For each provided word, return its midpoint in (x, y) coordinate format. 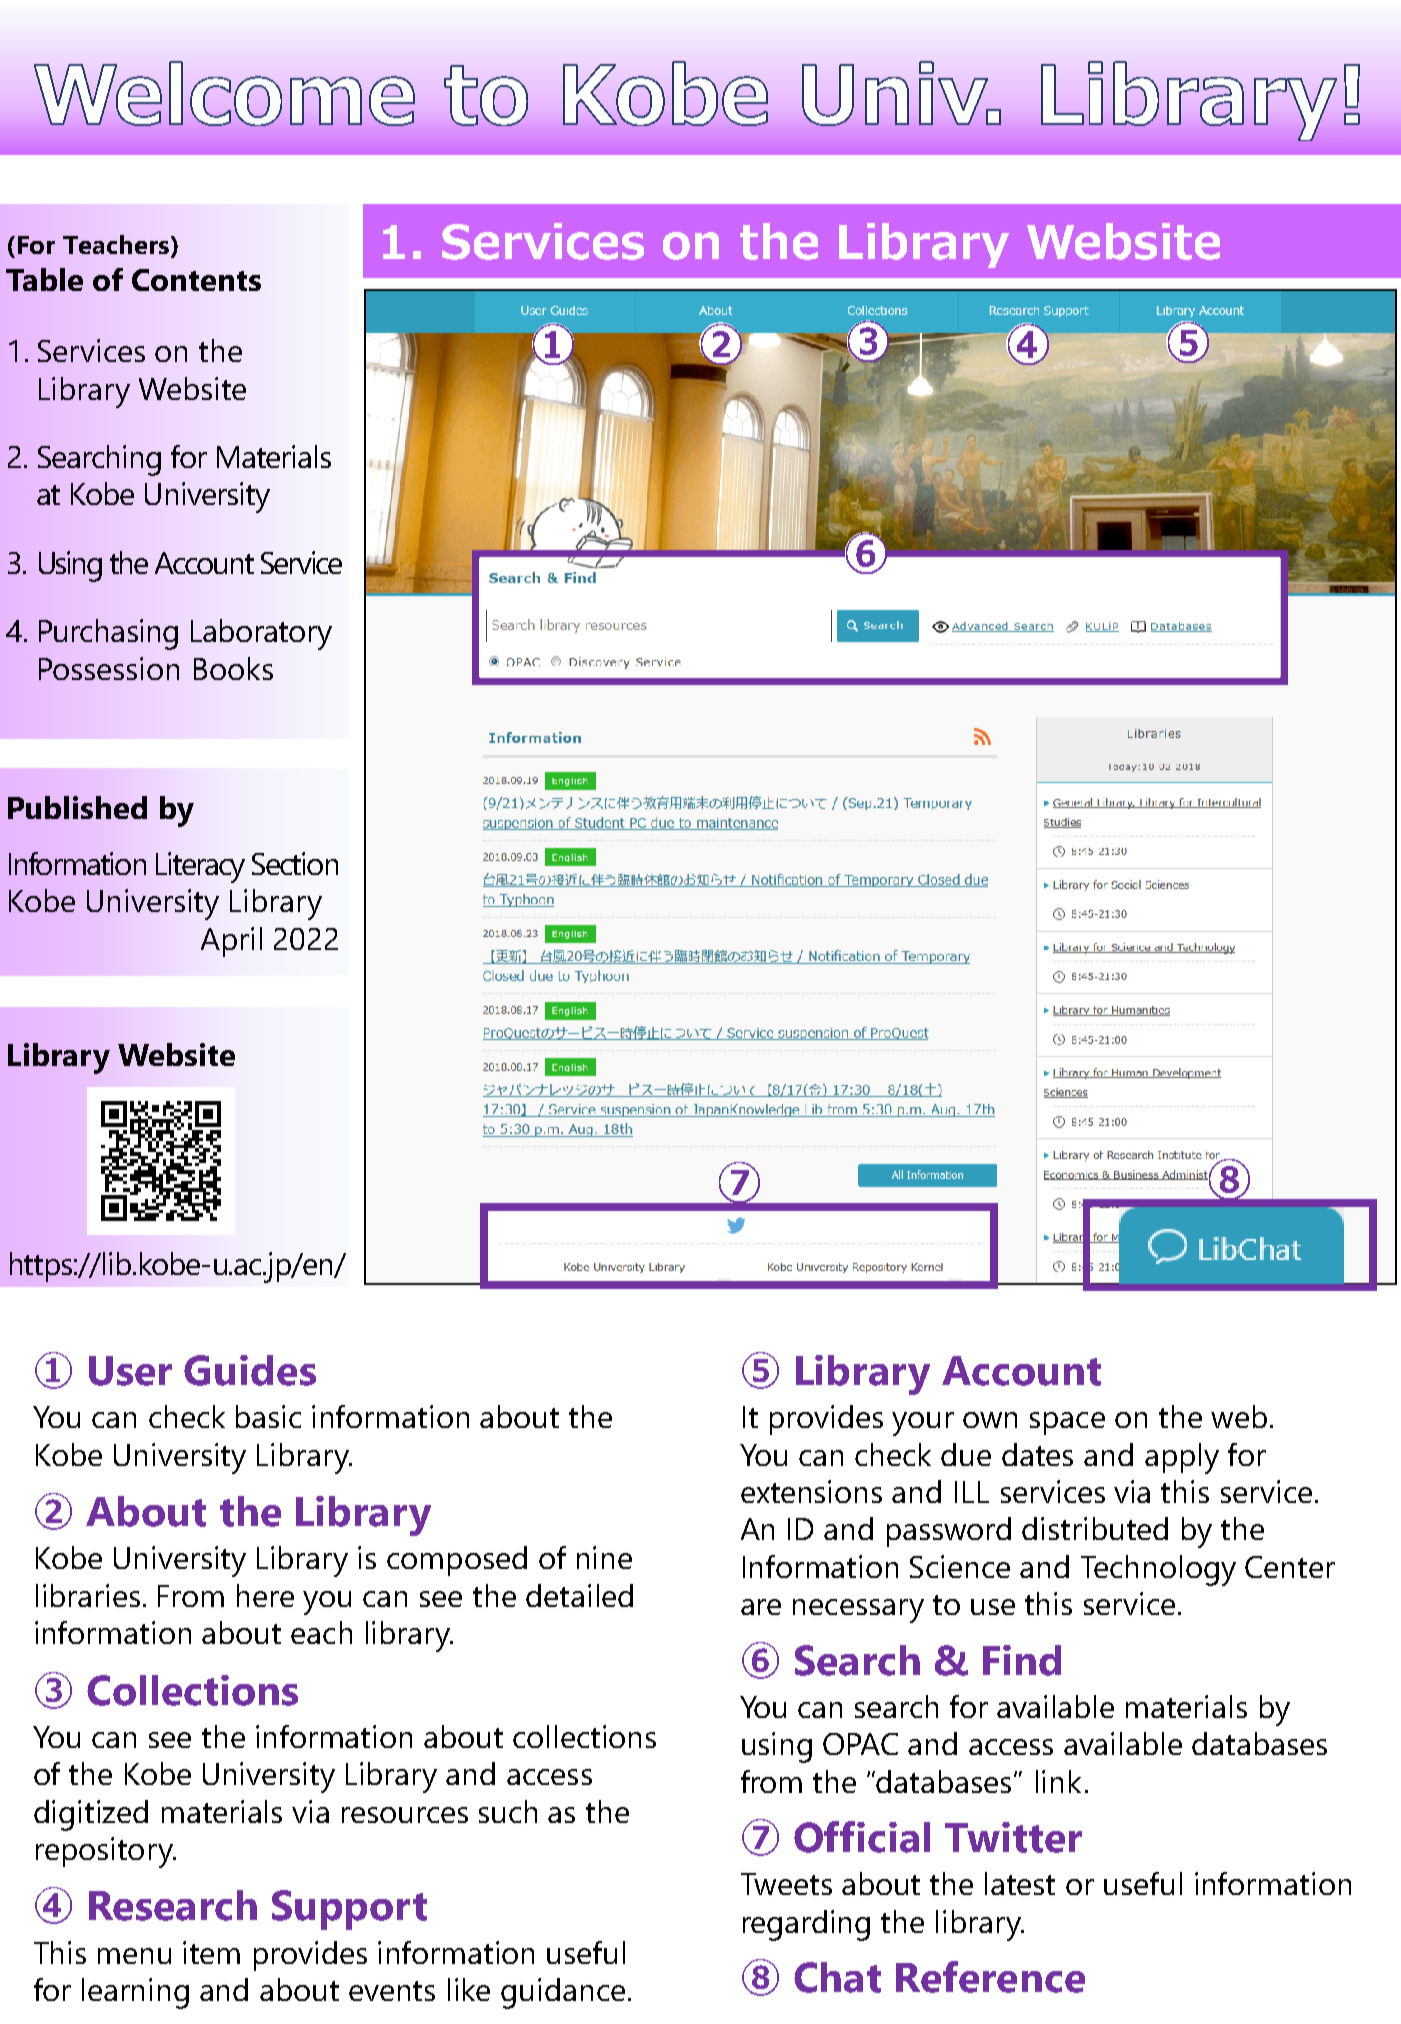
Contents (196, 280)
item (211, 1952)
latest (1020, 1883)
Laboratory (261, 634)
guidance (563, 1993)
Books (233, 668)
